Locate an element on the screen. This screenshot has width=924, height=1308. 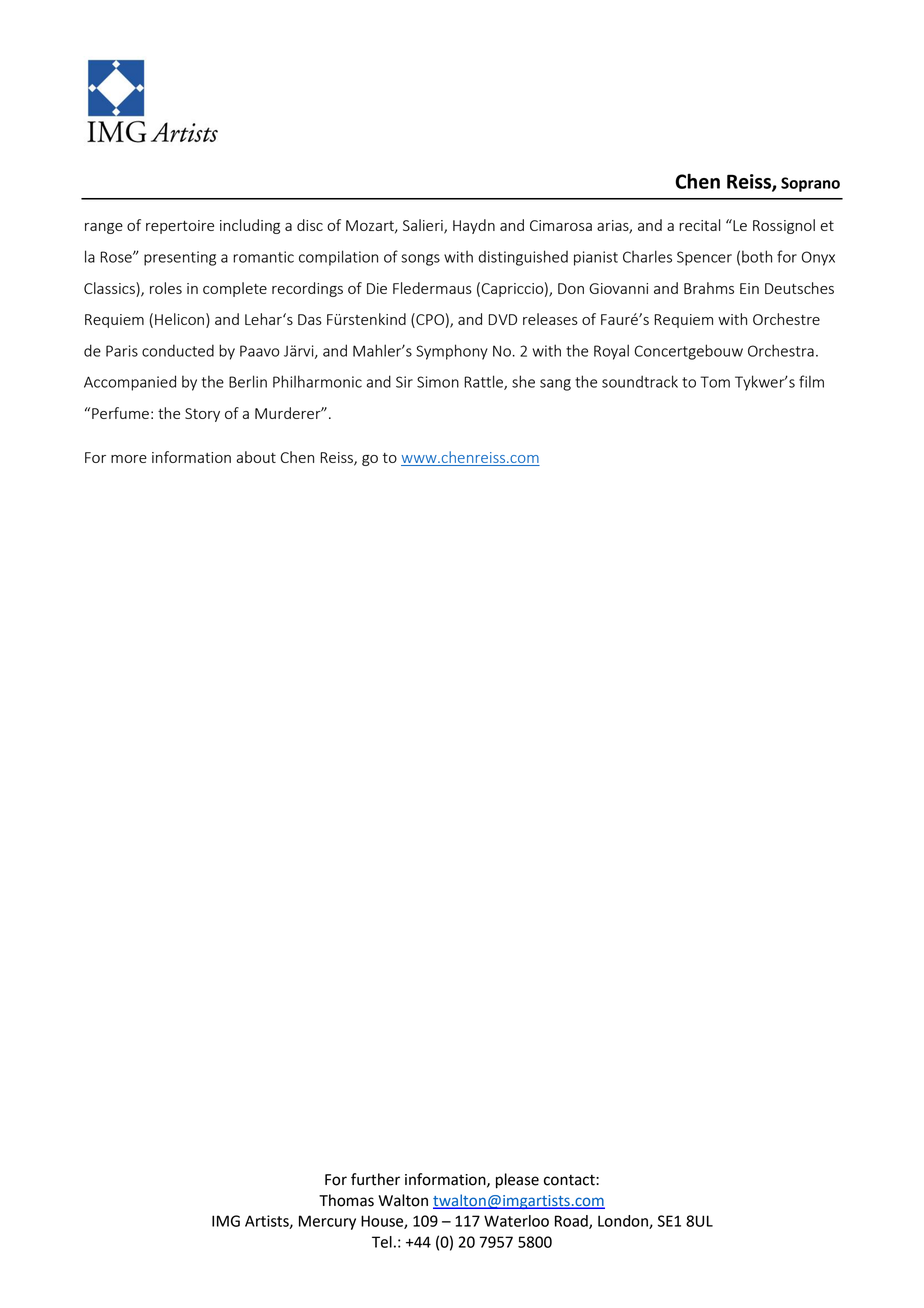
Waterloo is located at coordinates (516, 1221).
